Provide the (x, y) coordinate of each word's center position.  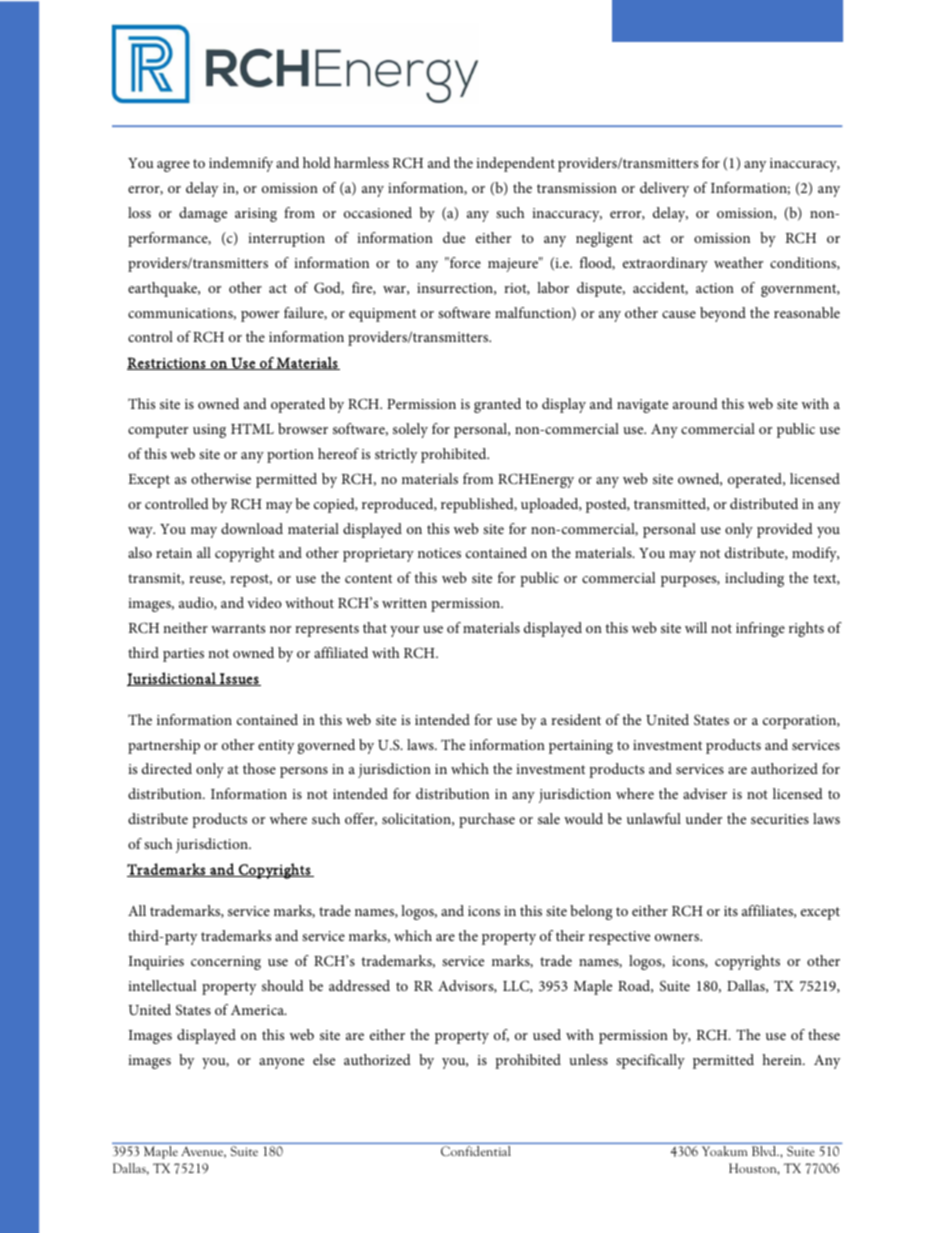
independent (515, 164)
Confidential (476, 1151)
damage (203, 214)
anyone (281, 1063)
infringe (760, 629)
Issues (239, 679)
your (404, 631)
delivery (664, 189)
